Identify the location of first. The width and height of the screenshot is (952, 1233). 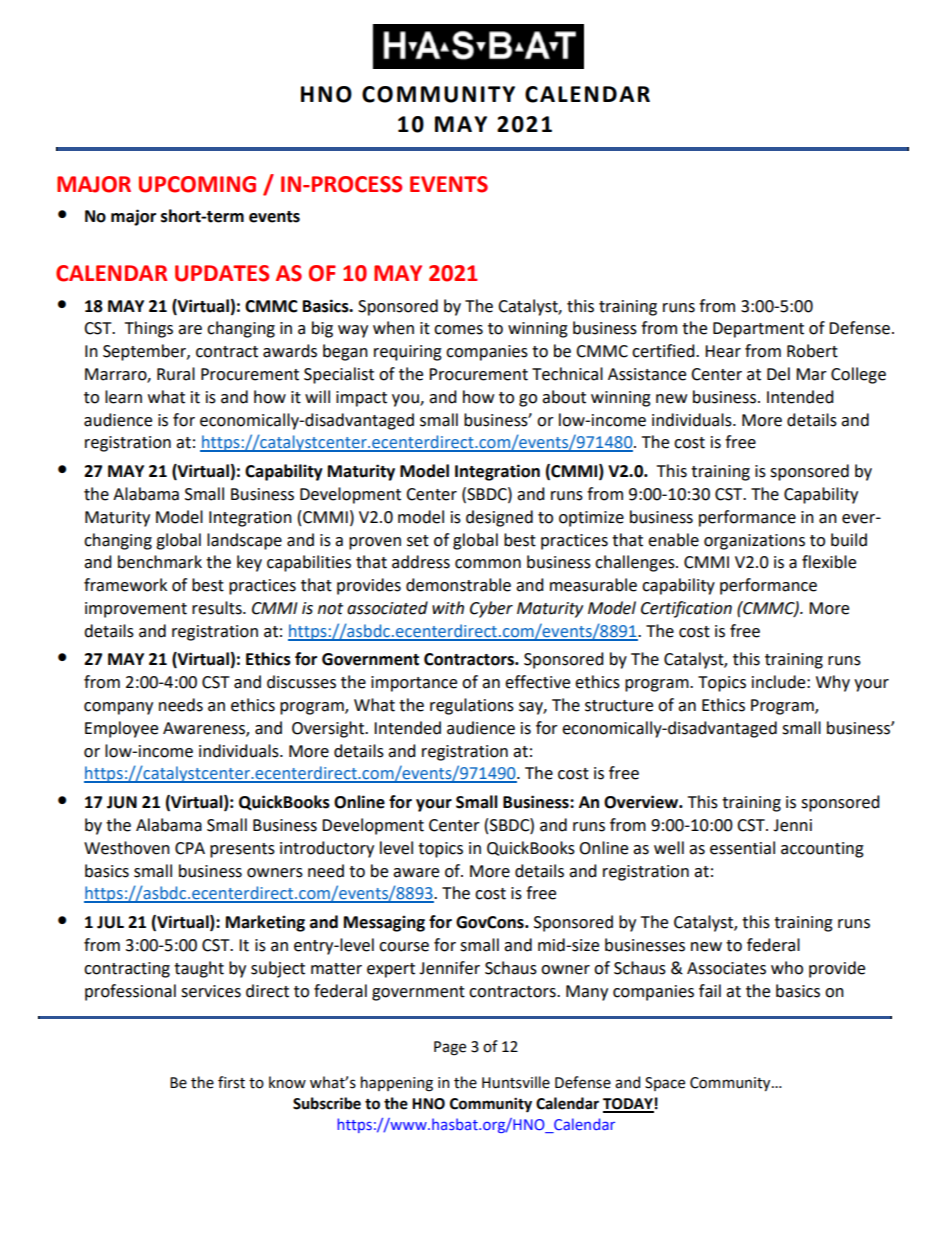
(231, 1082).
